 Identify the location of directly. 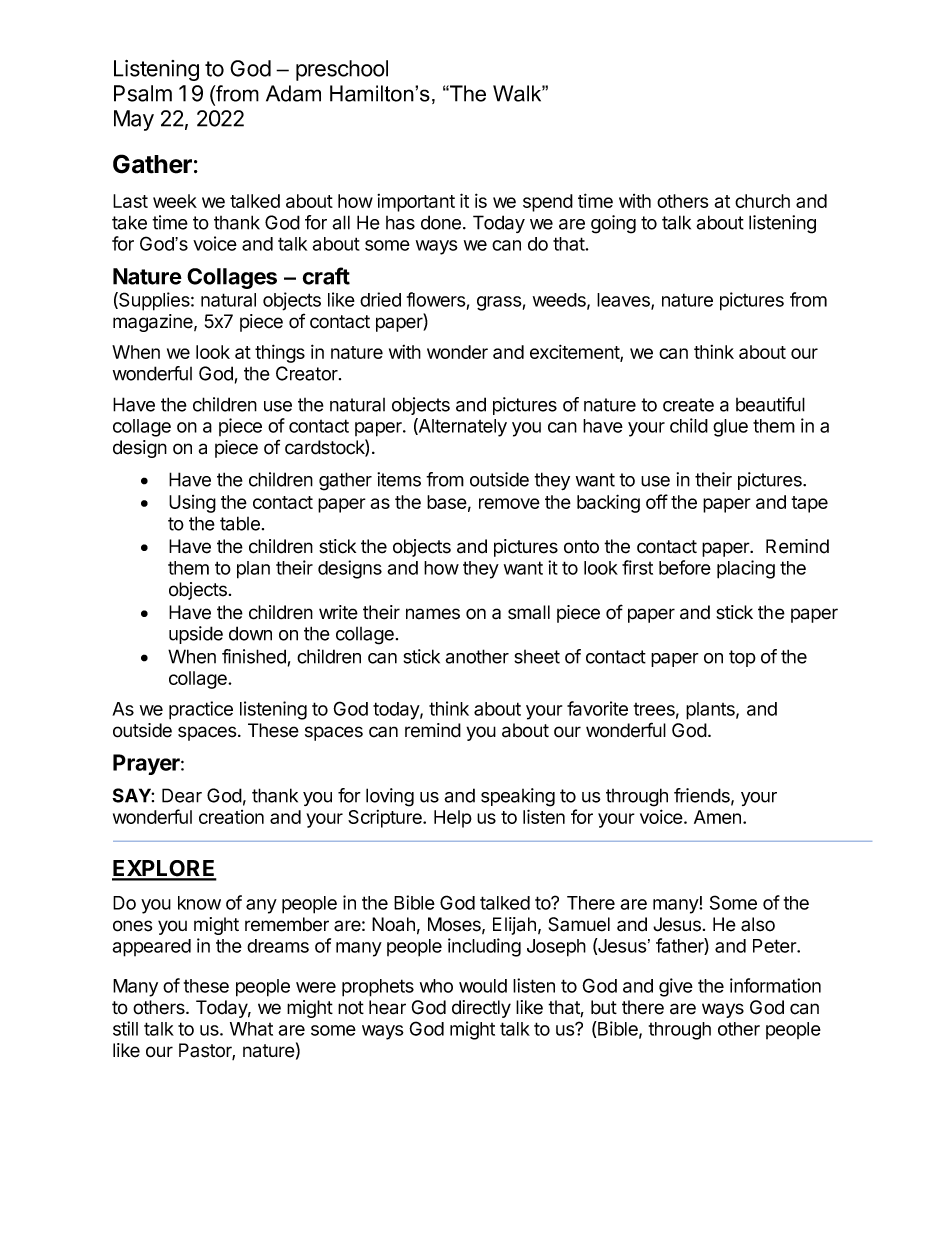
(481, 1009).
